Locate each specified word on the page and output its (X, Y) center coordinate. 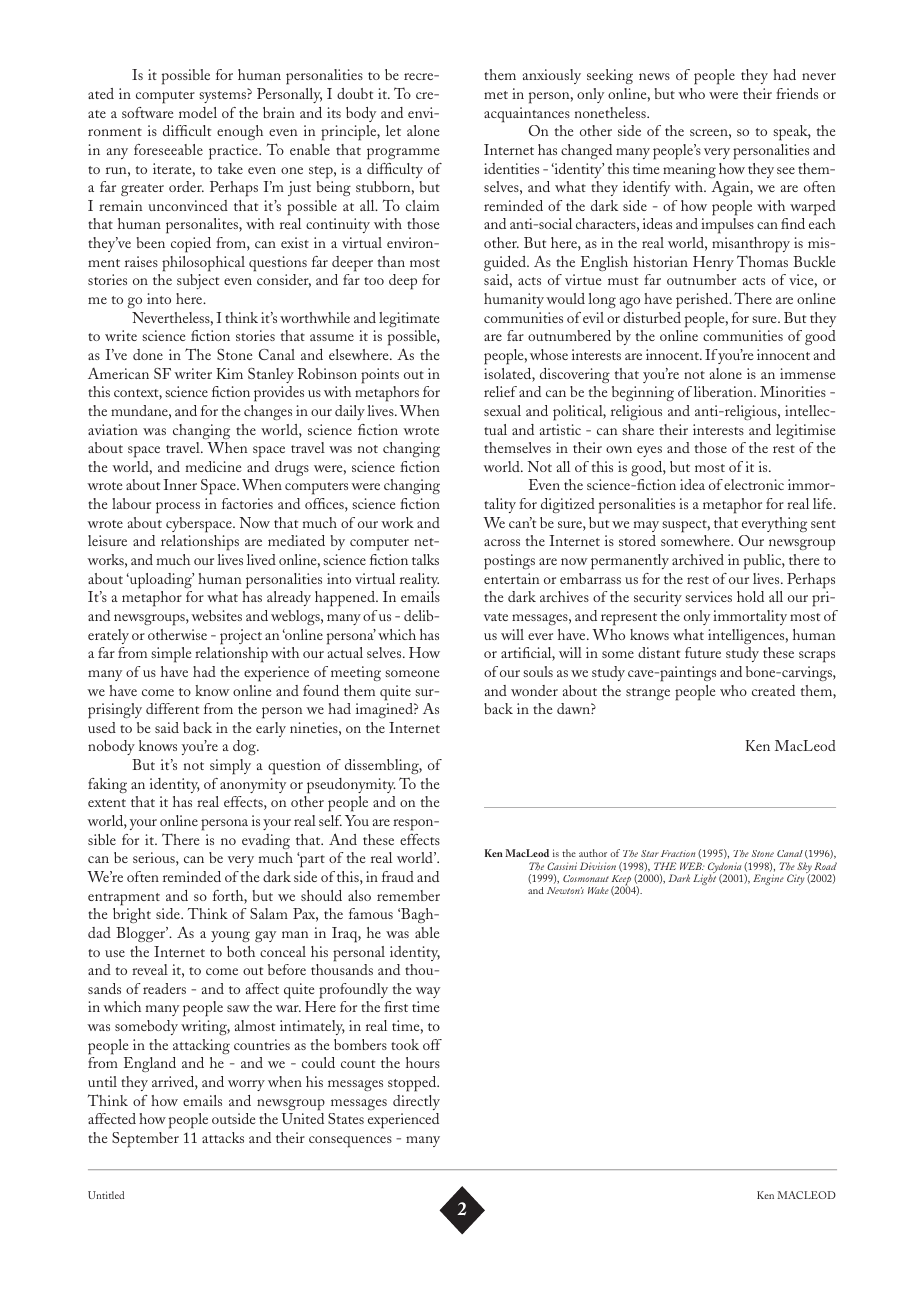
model (198, 112)
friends (797, 93)
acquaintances (527, 115)
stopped (413, 1084)
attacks (223, 1137)
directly (416, 1102)
